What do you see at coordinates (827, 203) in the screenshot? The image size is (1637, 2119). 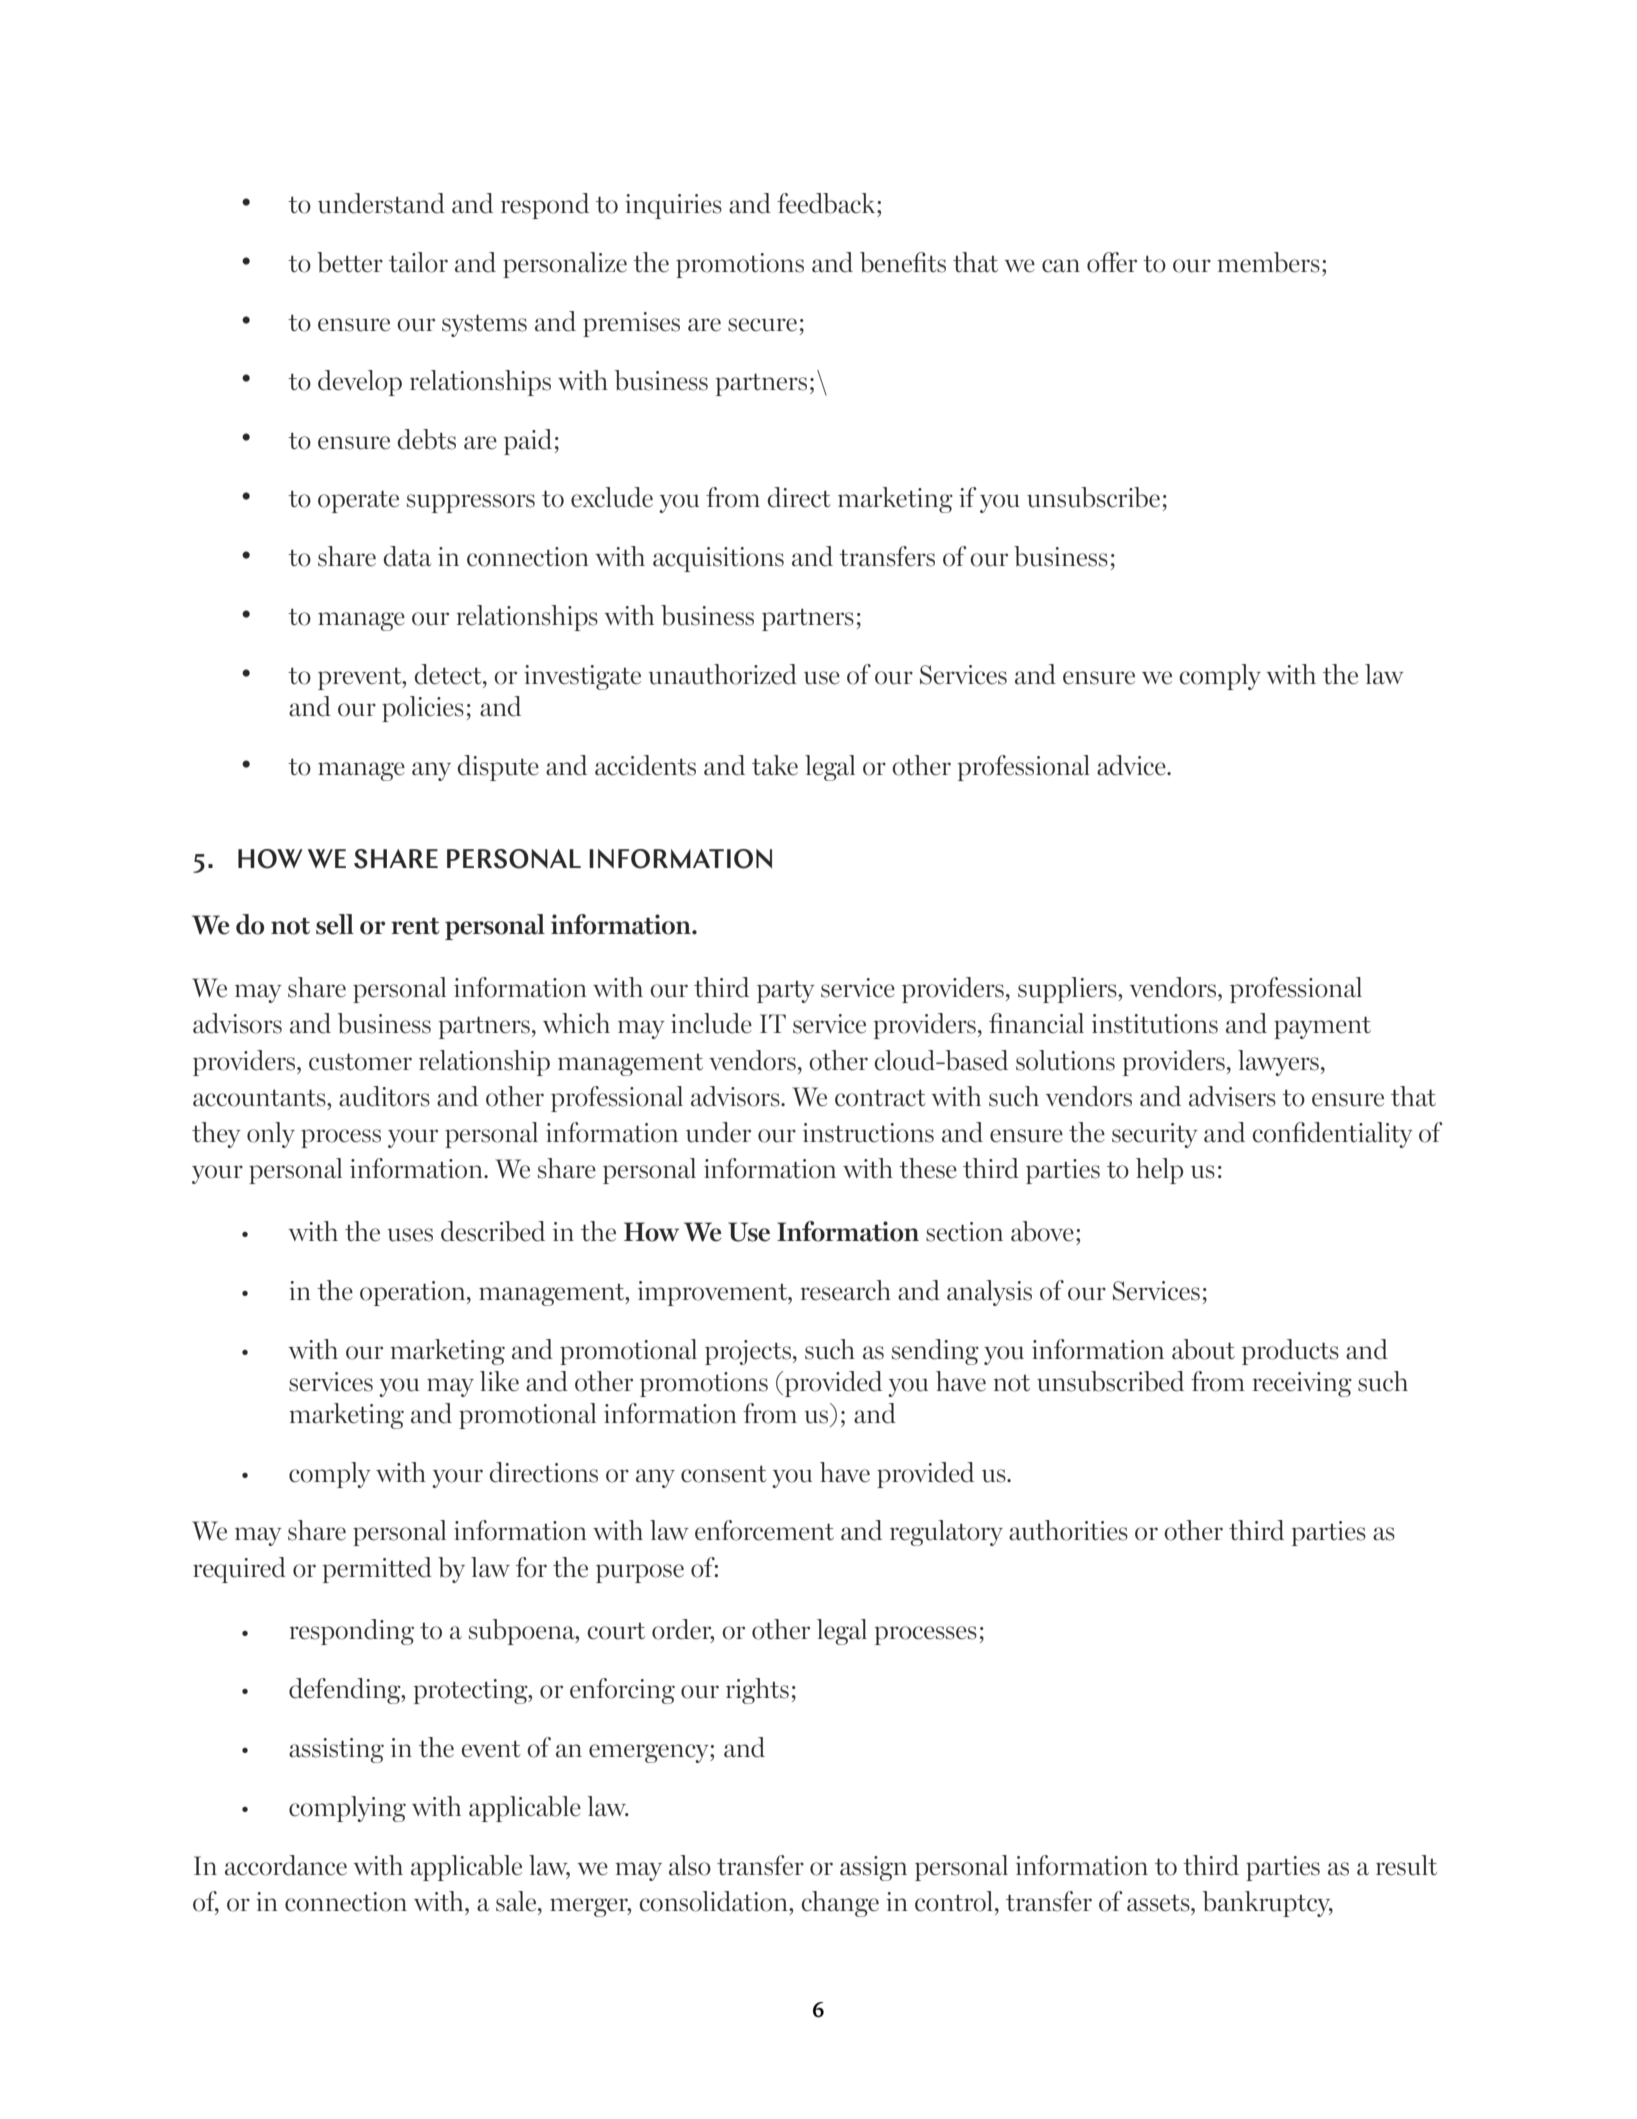 I see `feedback` at bounding box center [827, 203].
